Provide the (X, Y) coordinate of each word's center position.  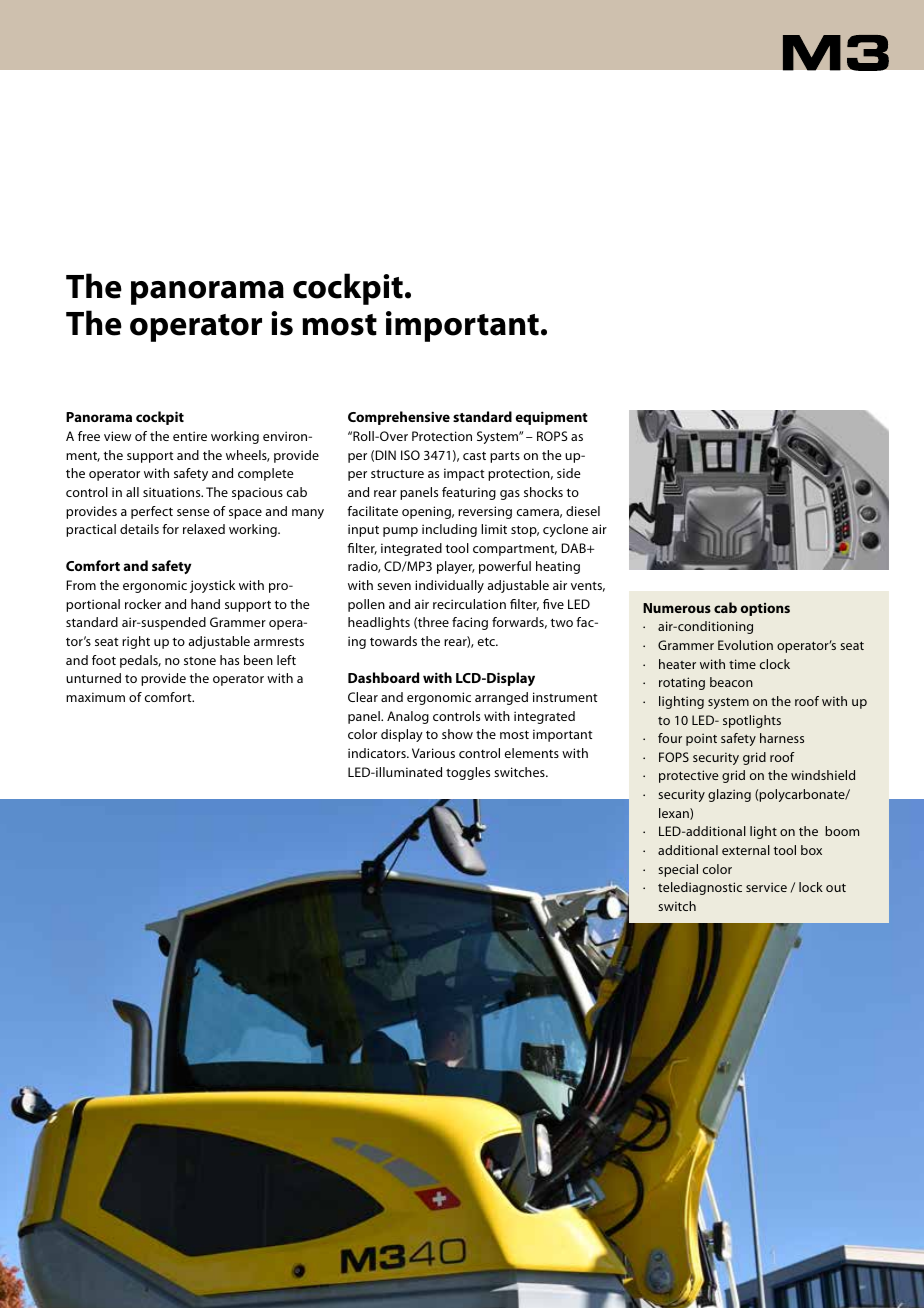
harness (782, 738)
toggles (468, 773)
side (569, 473)
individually (449, 586)
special (678, 870)
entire (190, 436)
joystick (212, 586)
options (765, 609)
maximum (95, 697)
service (766, 887)
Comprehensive (399, 418)
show (457, 734)
